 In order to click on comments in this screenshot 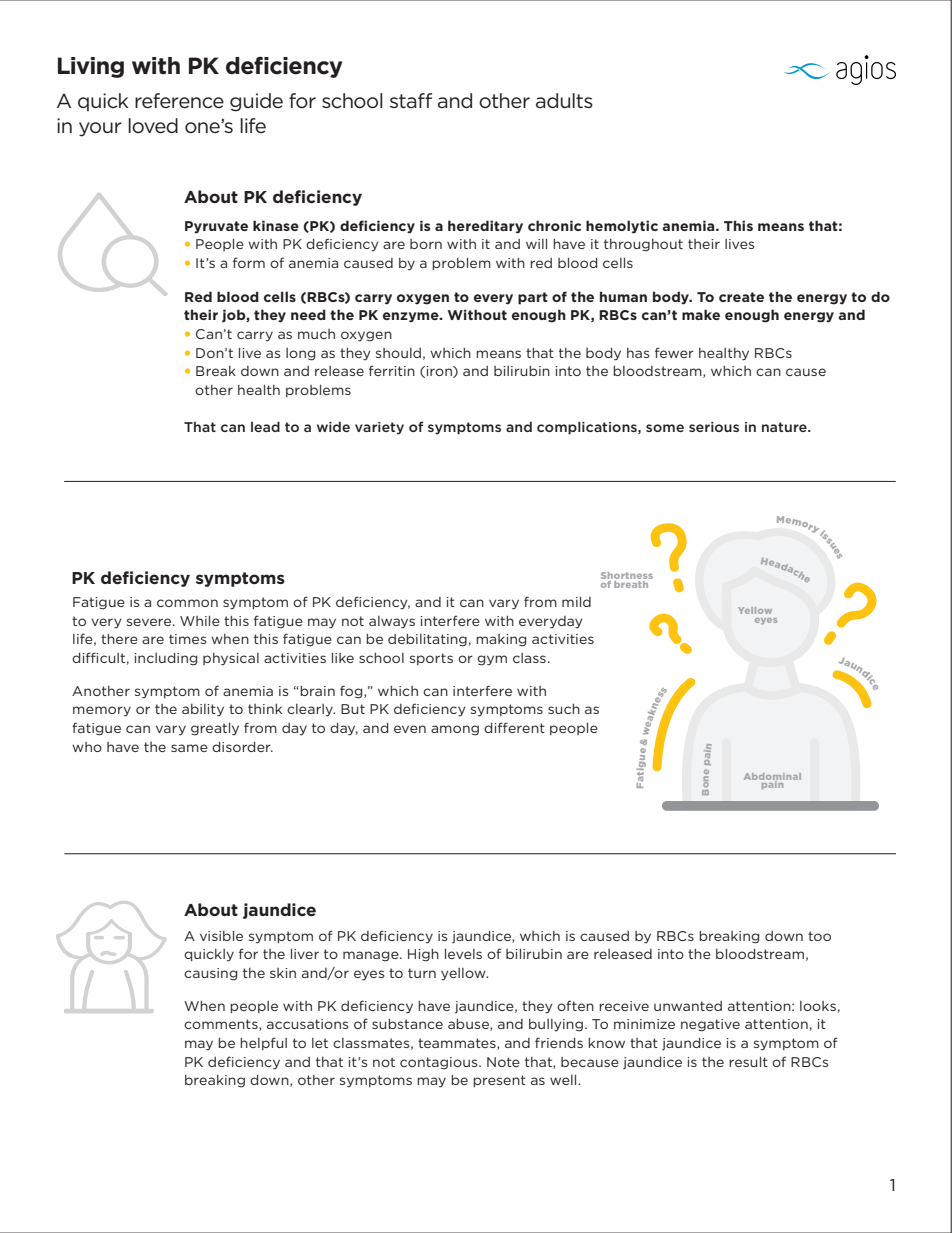, I will do `click(222, 1025)`.
